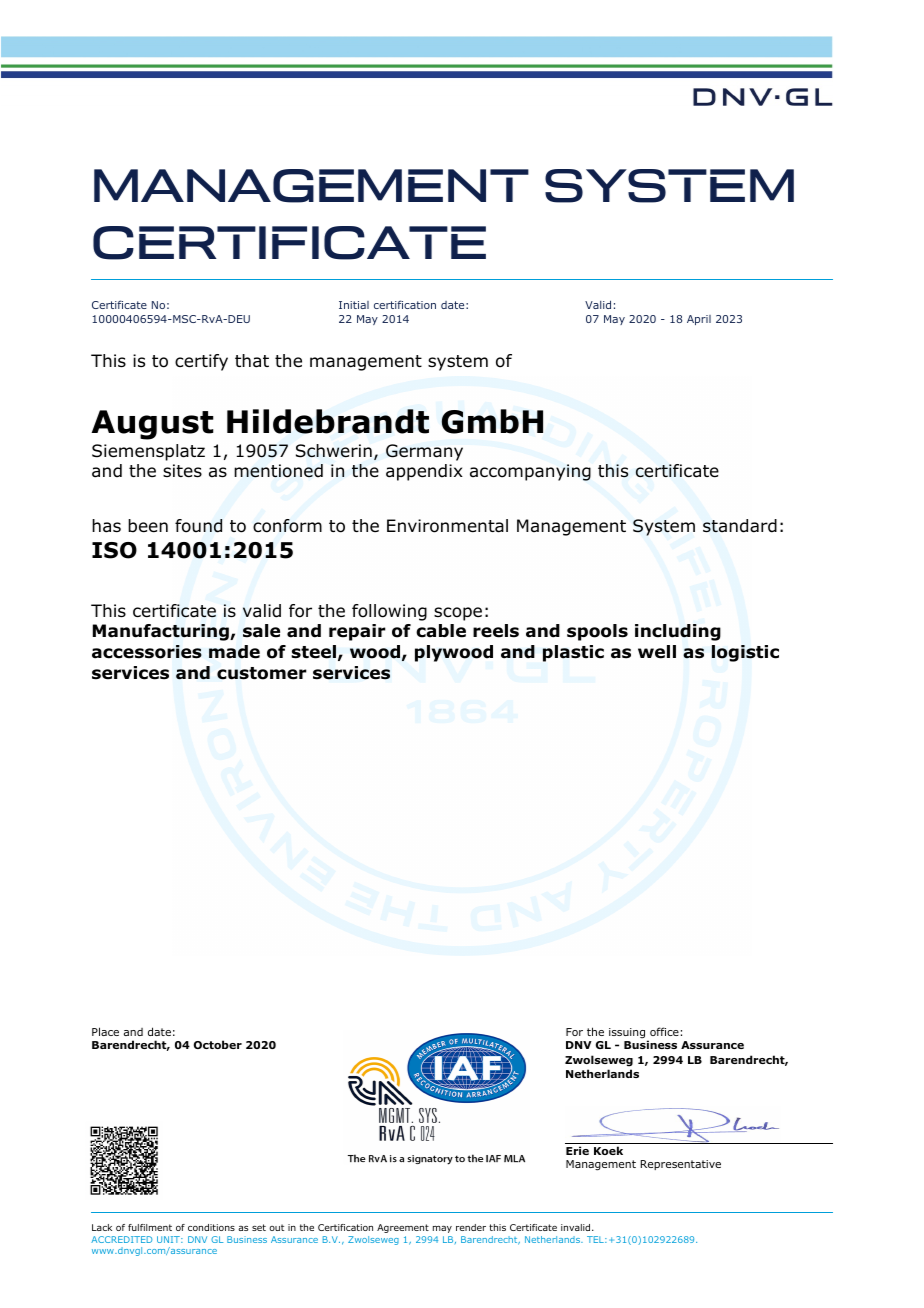 The height and width of the screenshot is (1308, 924). I want to click on well, so click(657, 652).
